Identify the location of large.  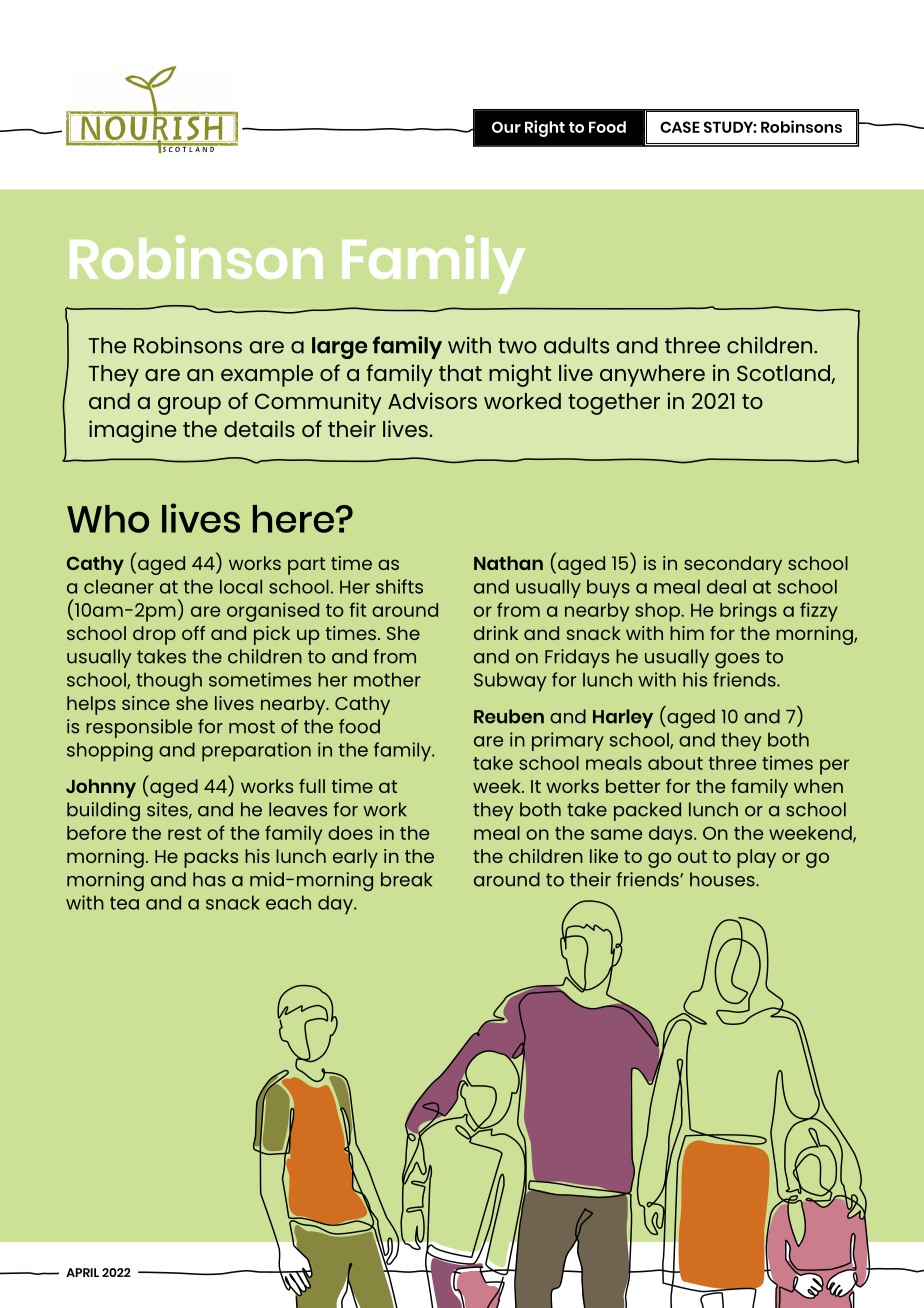
(339, 348).
